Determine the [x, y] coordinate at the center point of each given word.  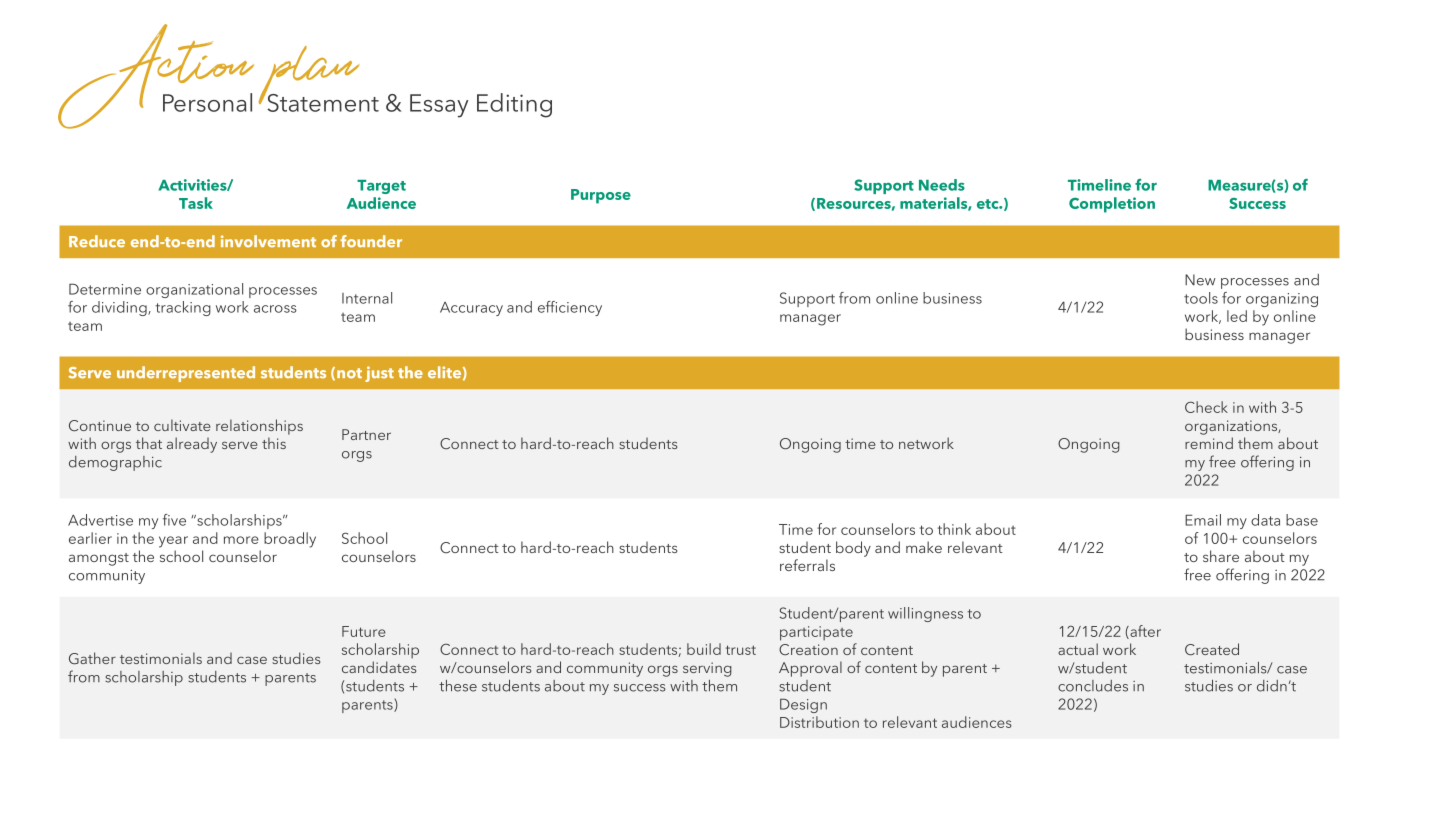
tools [1201, 298]
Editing [514, 105]
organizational [194, 290]
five [174, 520]
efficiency [570, 308]
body [853, 549]
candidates [379, 667]
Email [1203, 520]
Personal [207, 102]
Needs [942, 185]
